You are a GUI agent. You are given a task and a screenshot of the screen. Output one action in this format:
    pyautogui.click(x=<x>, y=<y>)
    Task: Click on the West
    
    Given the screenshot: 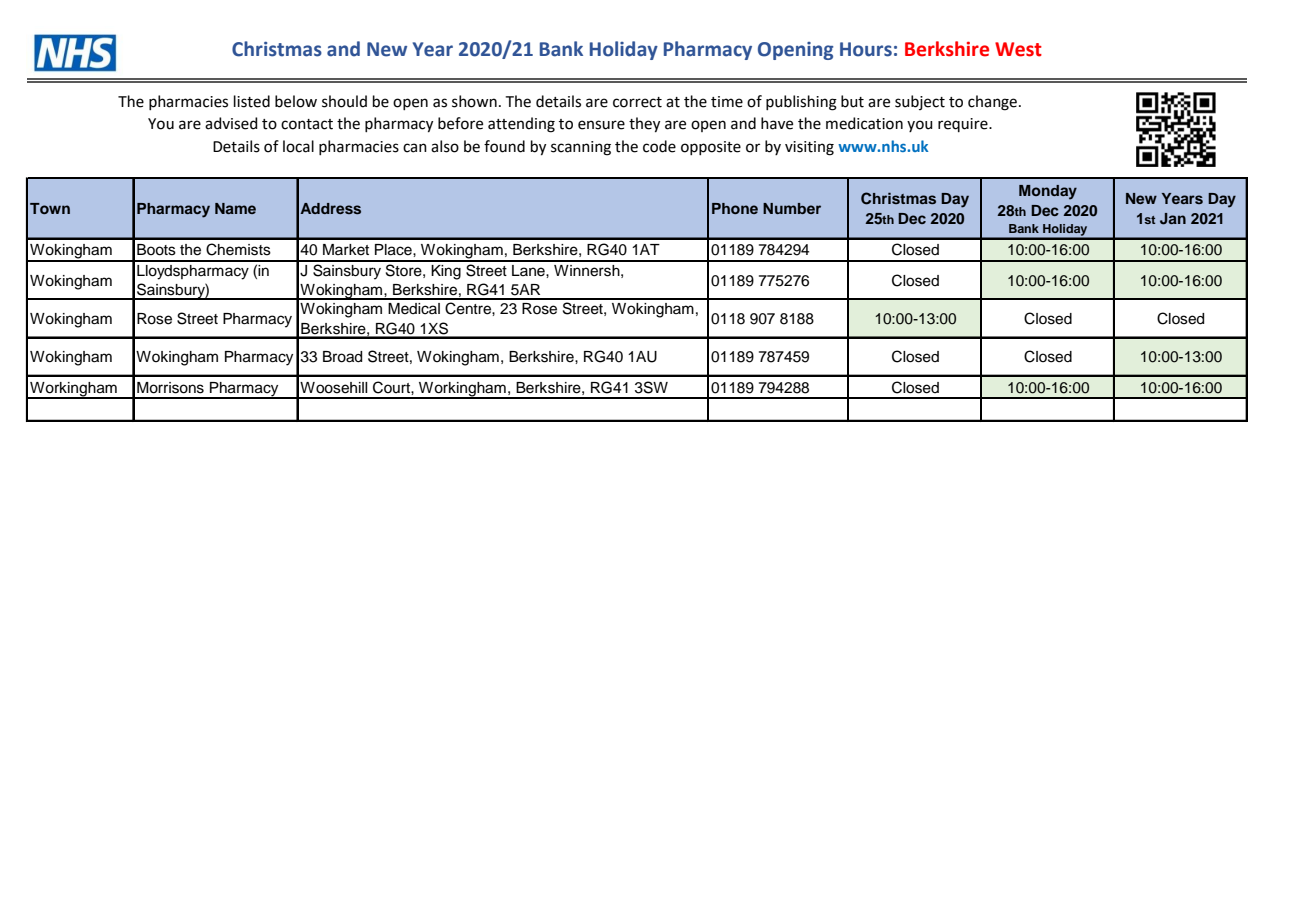 What is the action you would take?
    pyautogui.click(x=1018, y=49)
